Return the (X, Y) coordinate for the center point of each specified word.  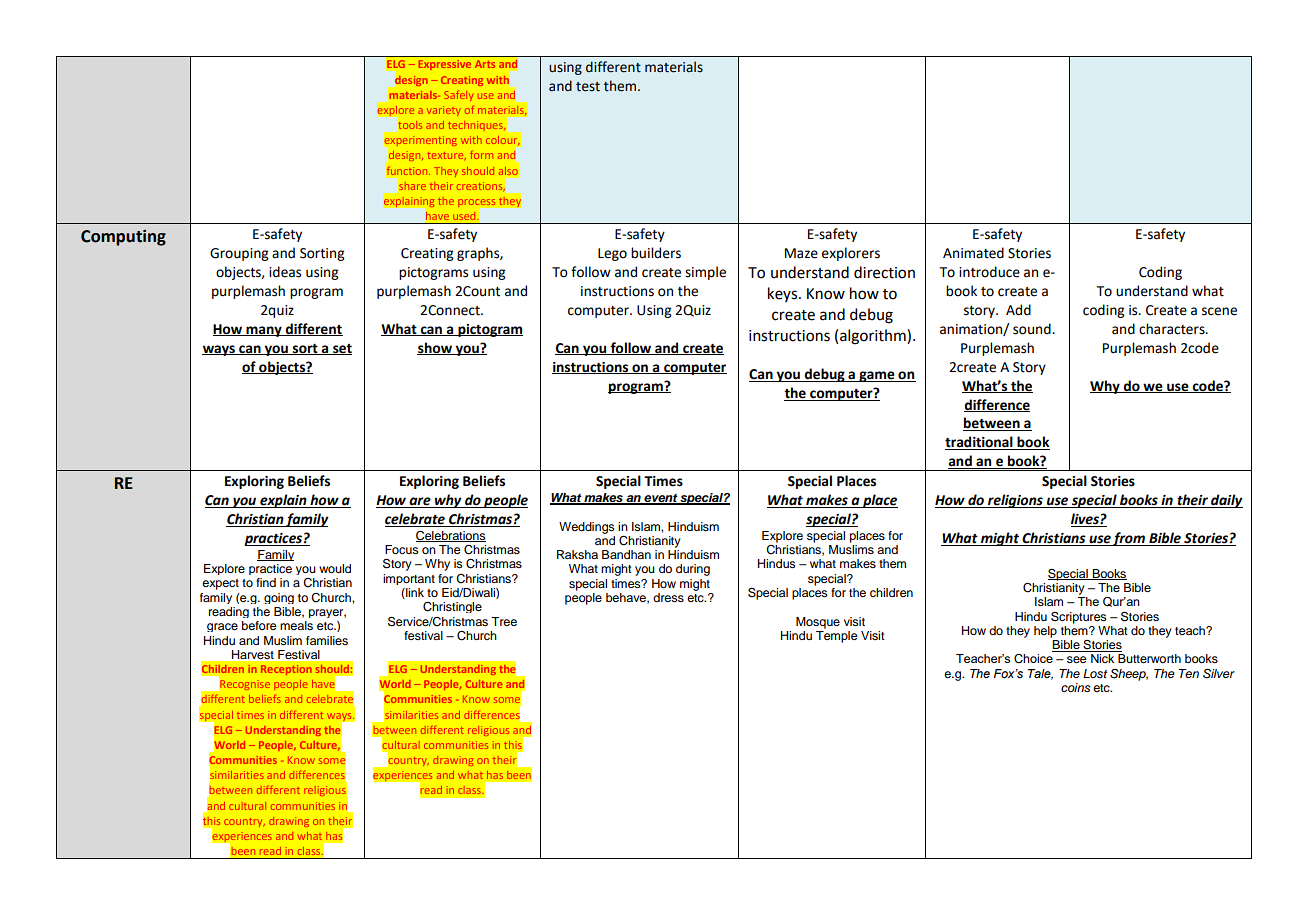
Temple (837, 635)
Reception (286, 670)
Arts (485, 64)
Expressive (445, 65)
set (341, 349)
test (588, 87)
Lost (1095, 673)
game (877, 376)
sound (1033, 329)
